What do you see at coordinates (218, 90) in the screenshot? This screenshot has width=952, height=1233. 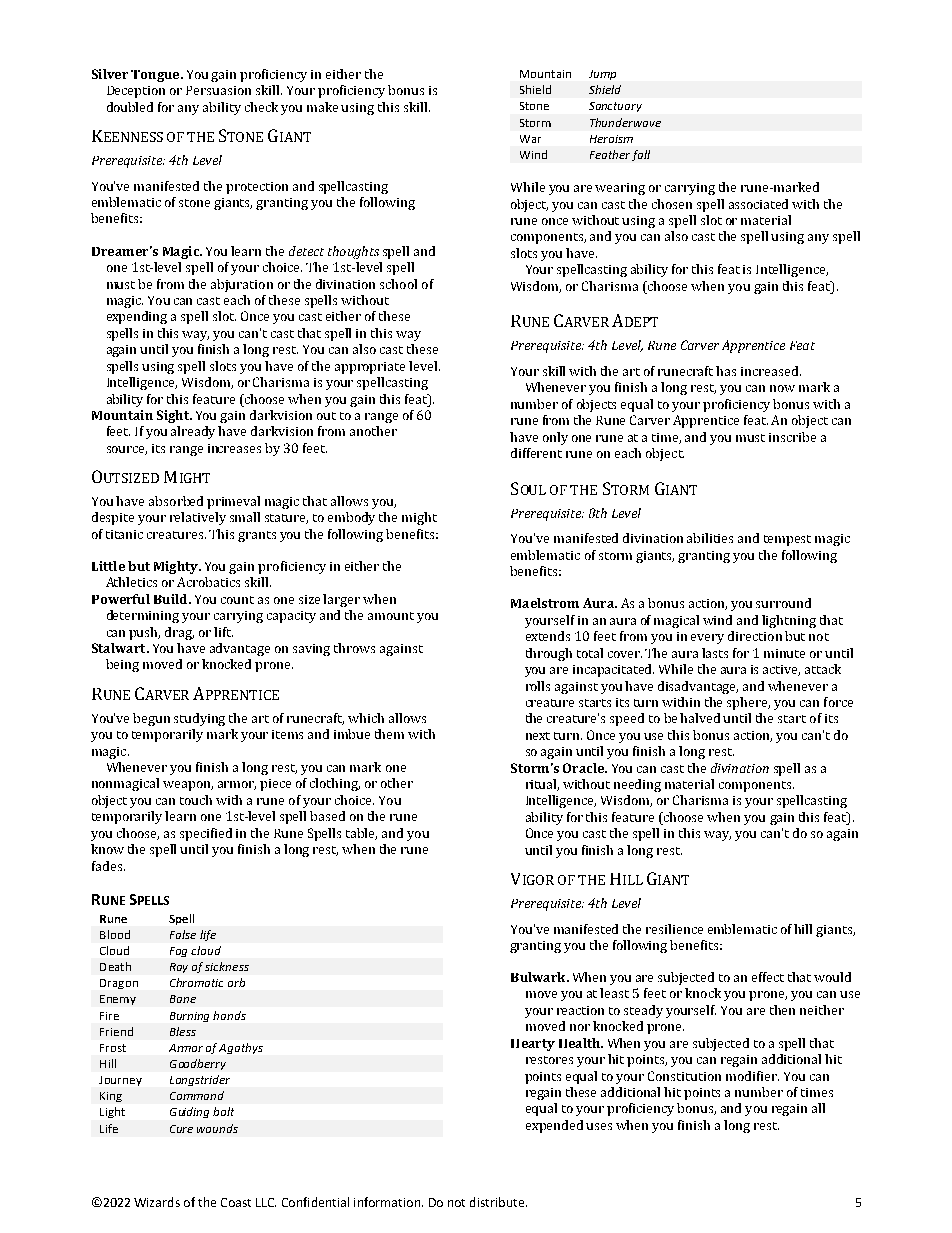 I see `Persuasion` at bounding box center [218, 90].
